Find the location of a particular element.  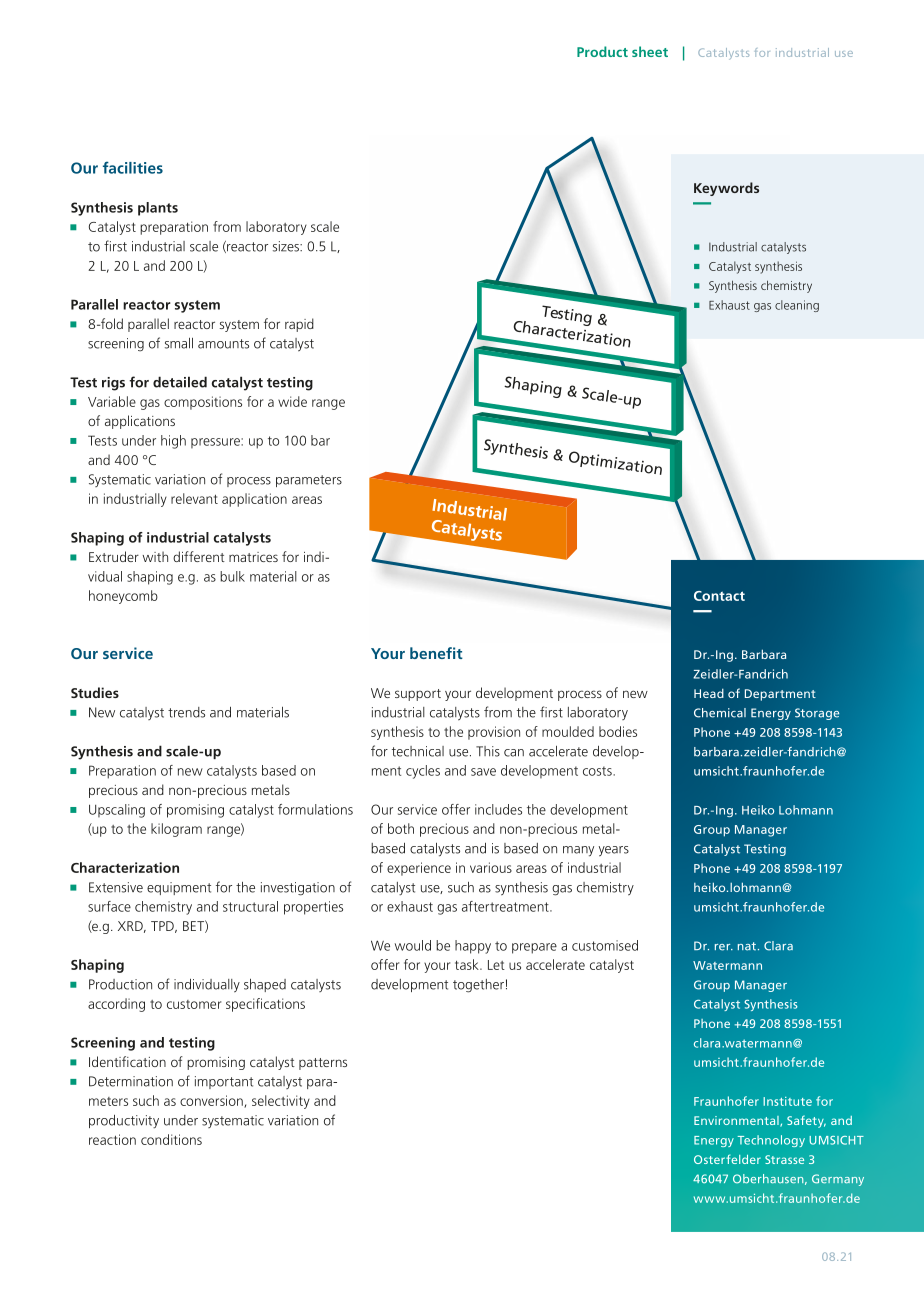

Contact is located at coordinates (719, 596).
